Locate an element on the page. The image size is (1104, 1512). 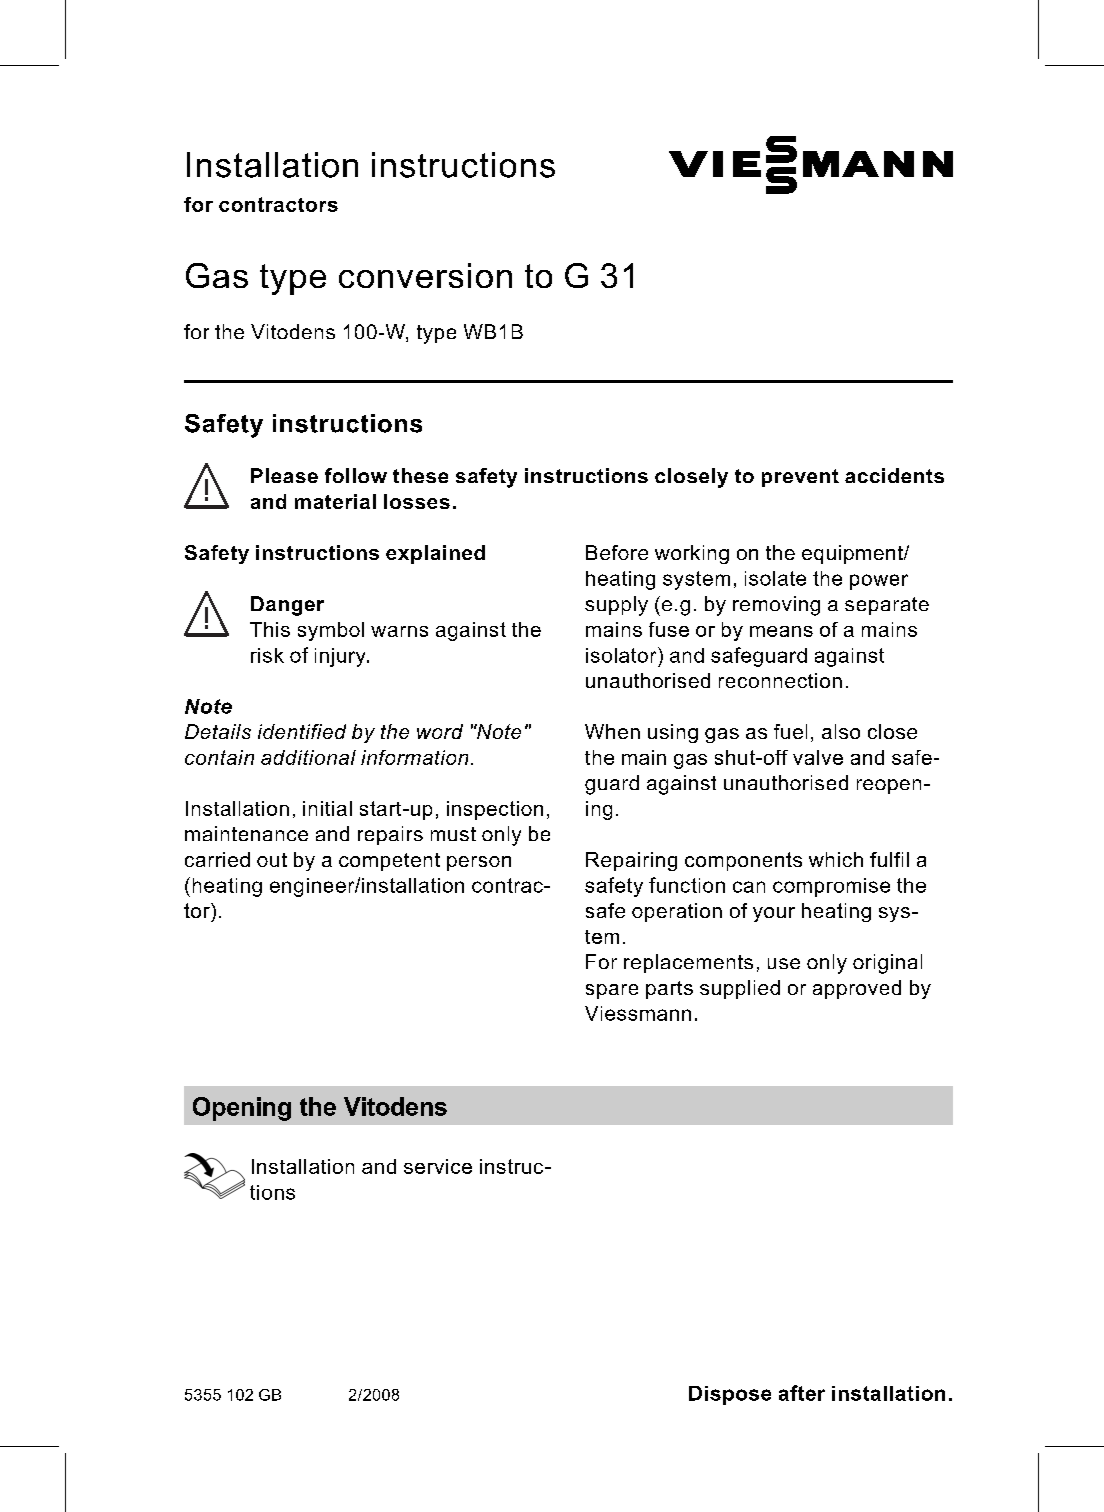
which is located at coordinates (836, 859).
